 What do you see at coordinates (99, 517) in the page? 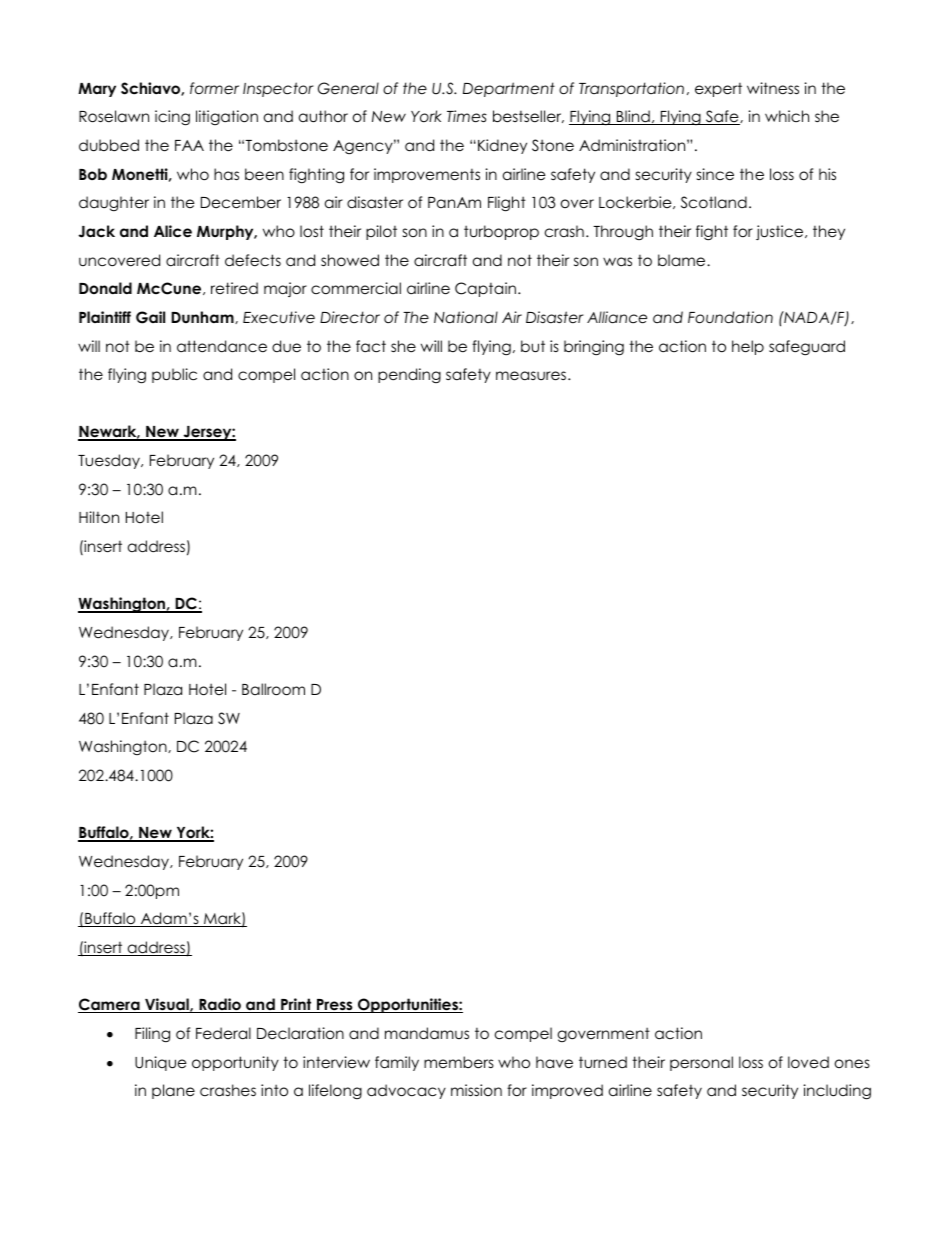
I see `Hilton` at bounding box center [99, 517].
